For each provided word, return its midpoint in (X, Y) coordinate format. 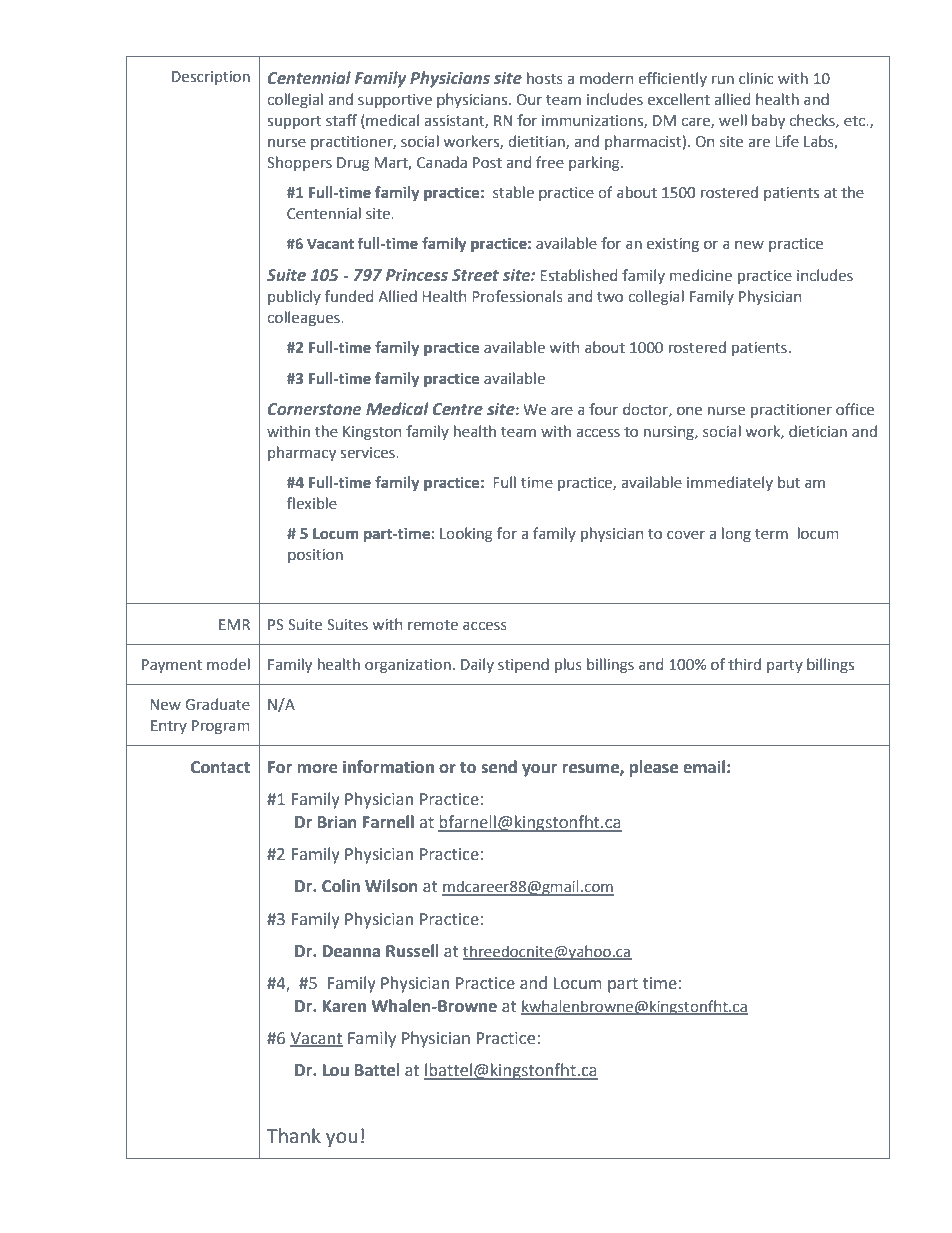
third (744, 664)
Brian (337, 822)
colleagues (304, 318)
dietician (818, 431)
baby (768, 121)
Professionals (517, 296)
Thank (294, 1136)
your (539, 770)
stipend (523, 665)
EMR (234, 624)
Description (211, 78)
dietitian (537, 142)
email (704, 767)
